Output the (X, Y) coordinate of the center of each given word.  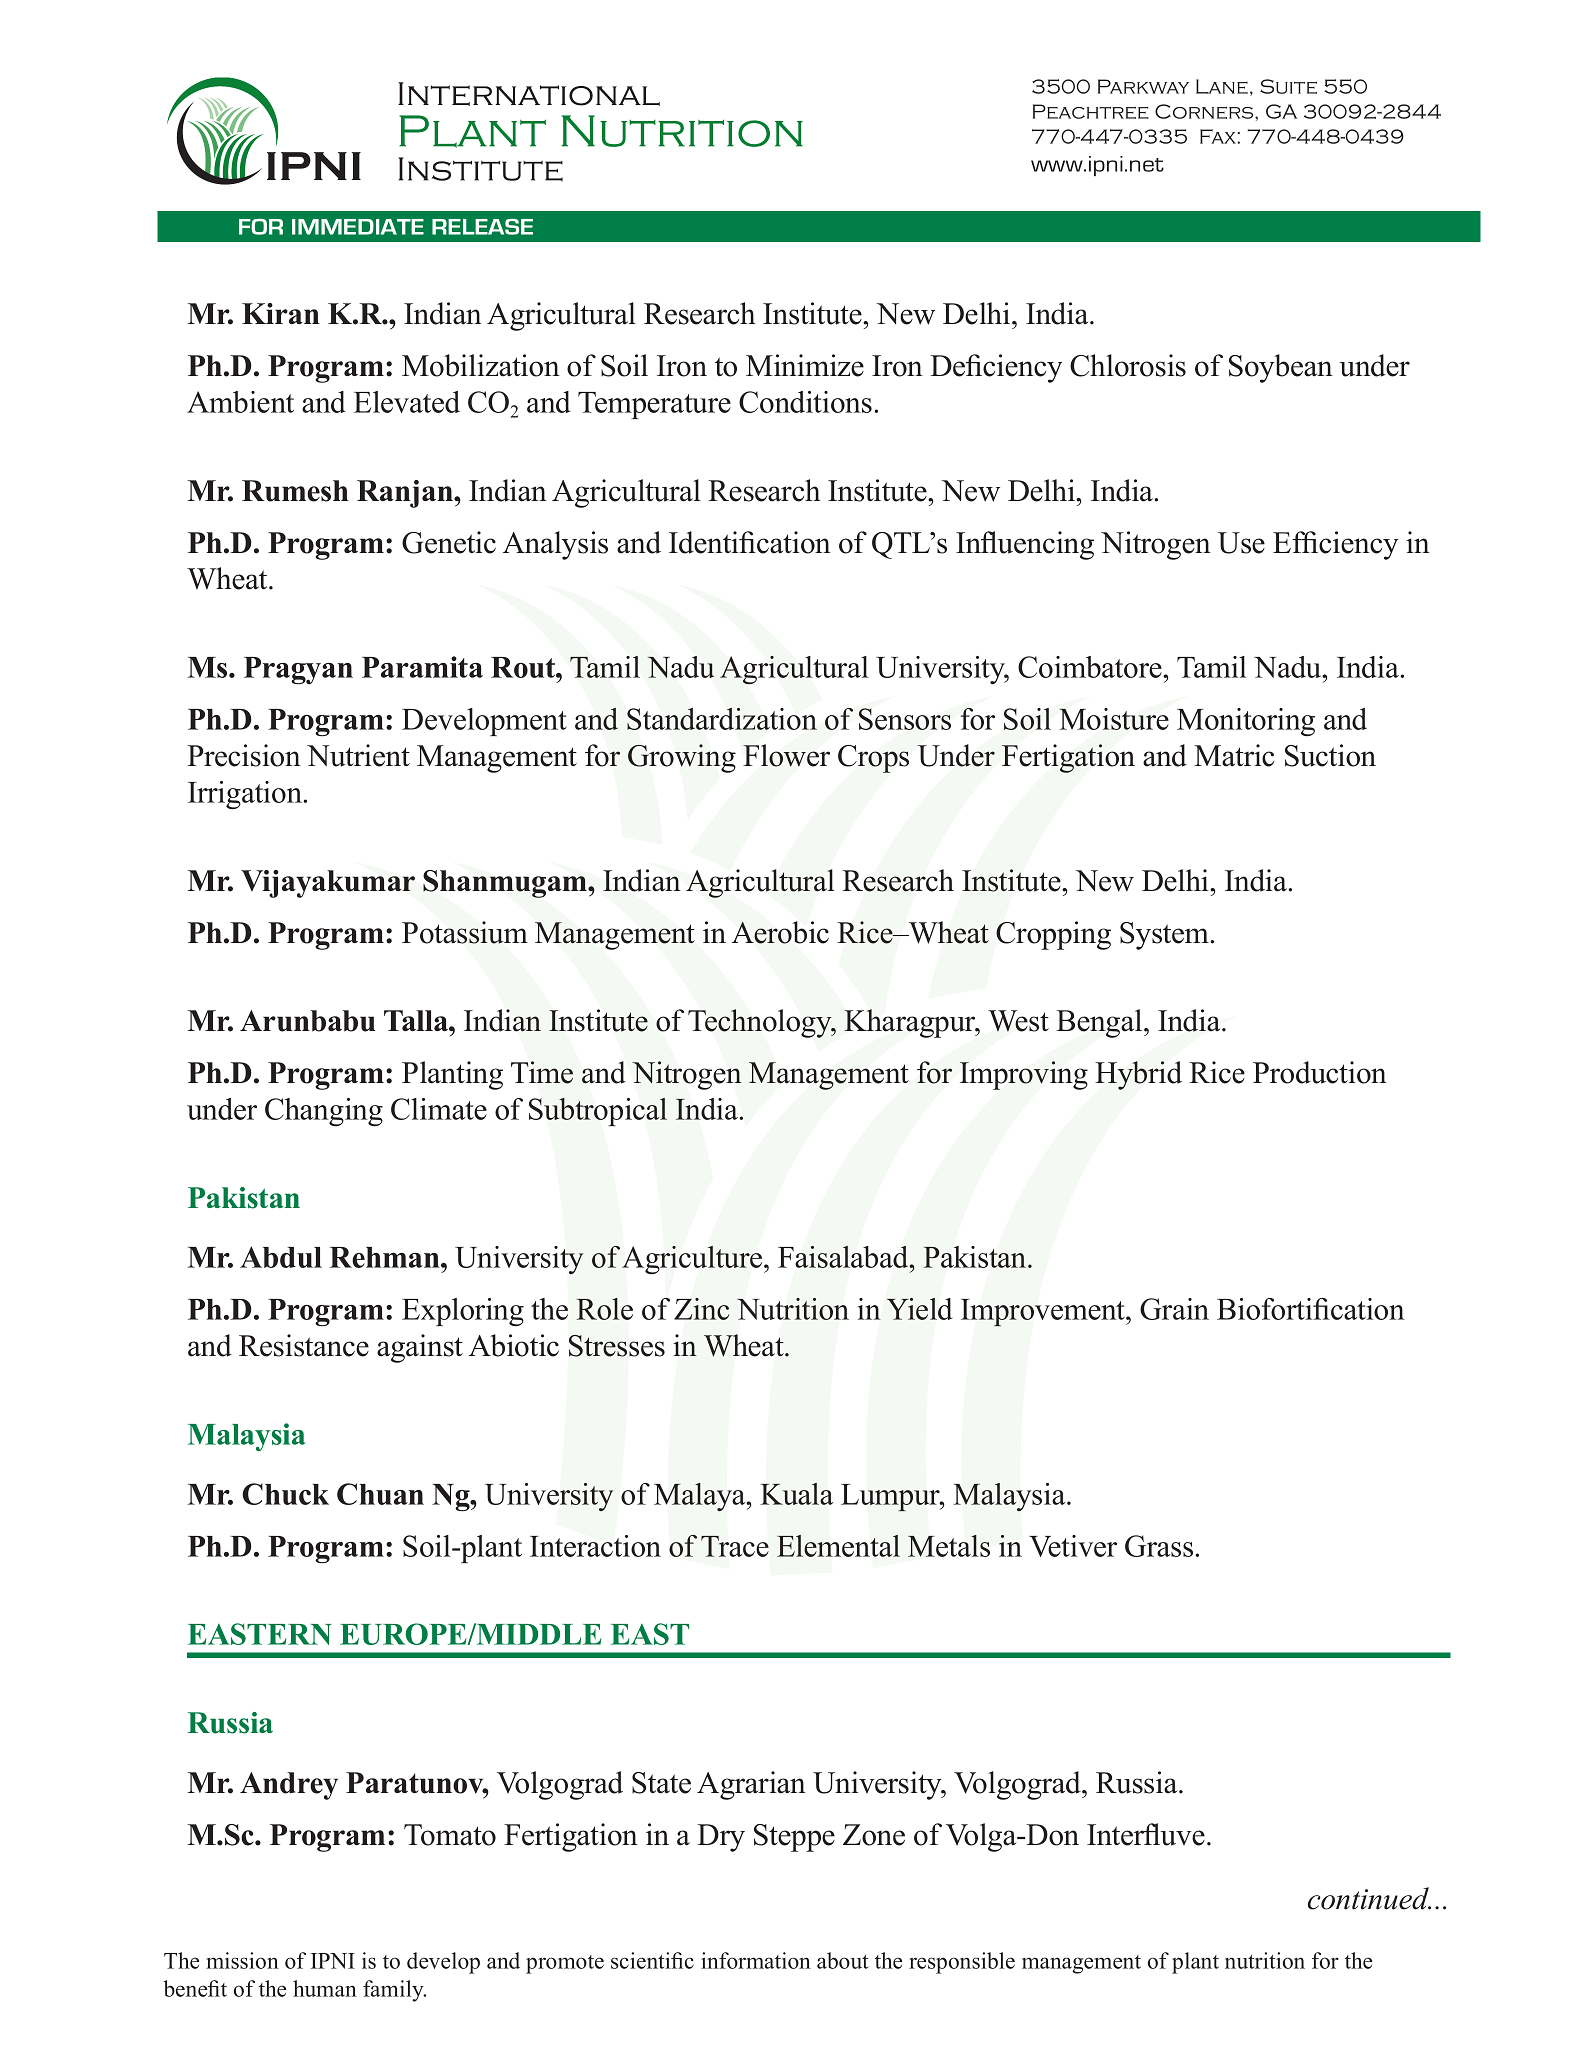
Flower (786, 755)
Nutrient (358, 755)
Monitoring (1246, 722)
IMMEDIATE (358, 227)
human (325, 1988)
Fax (1219, 136)
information (756, 1960)
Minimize (805, 365)
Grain (1174, 1309)
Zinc (701, 1309)
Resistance (304, 1345)
